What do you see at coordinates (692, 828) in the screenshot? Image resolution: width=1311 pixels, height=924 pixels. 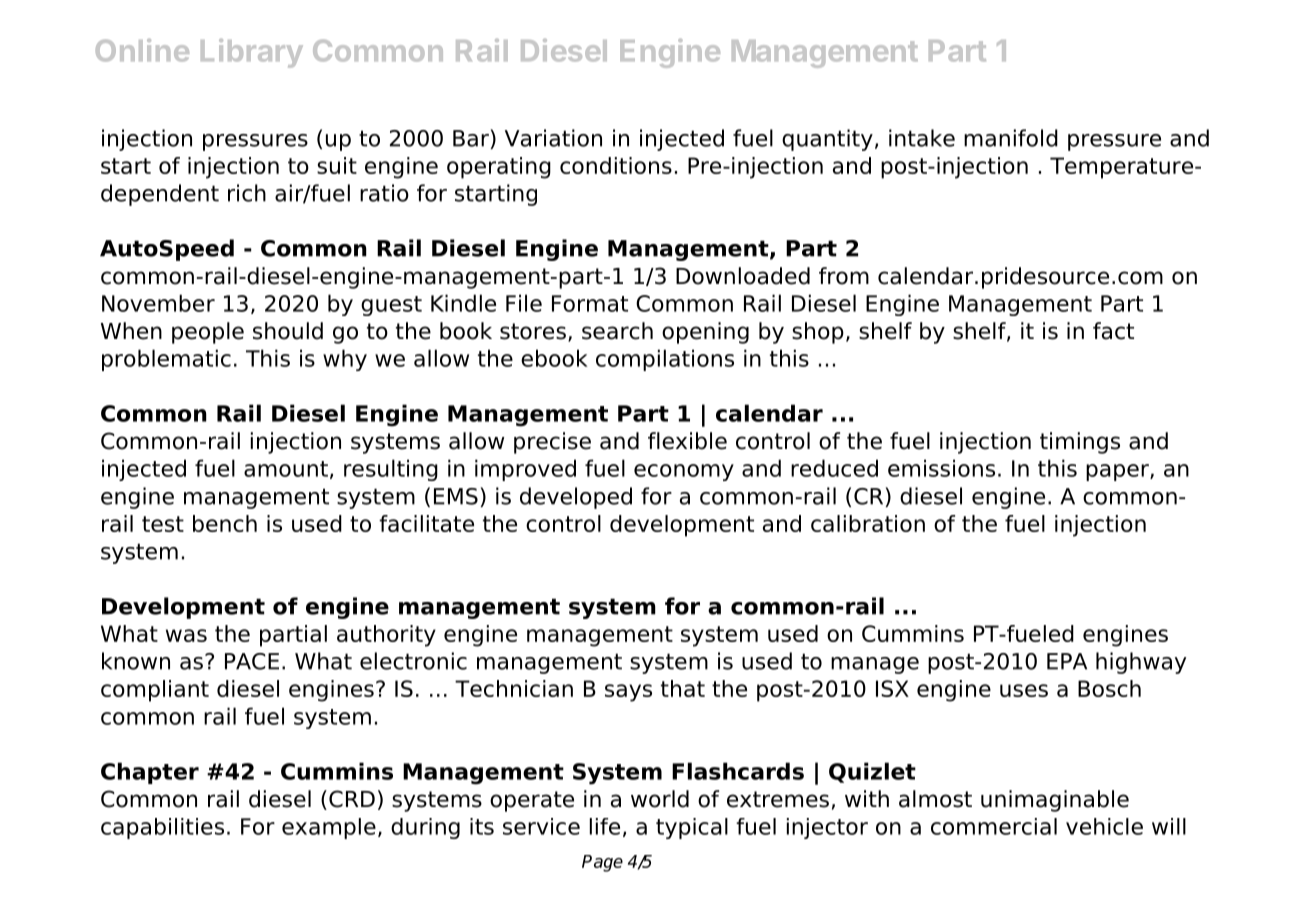 I see `typical` at bounding box center [692, 828].
